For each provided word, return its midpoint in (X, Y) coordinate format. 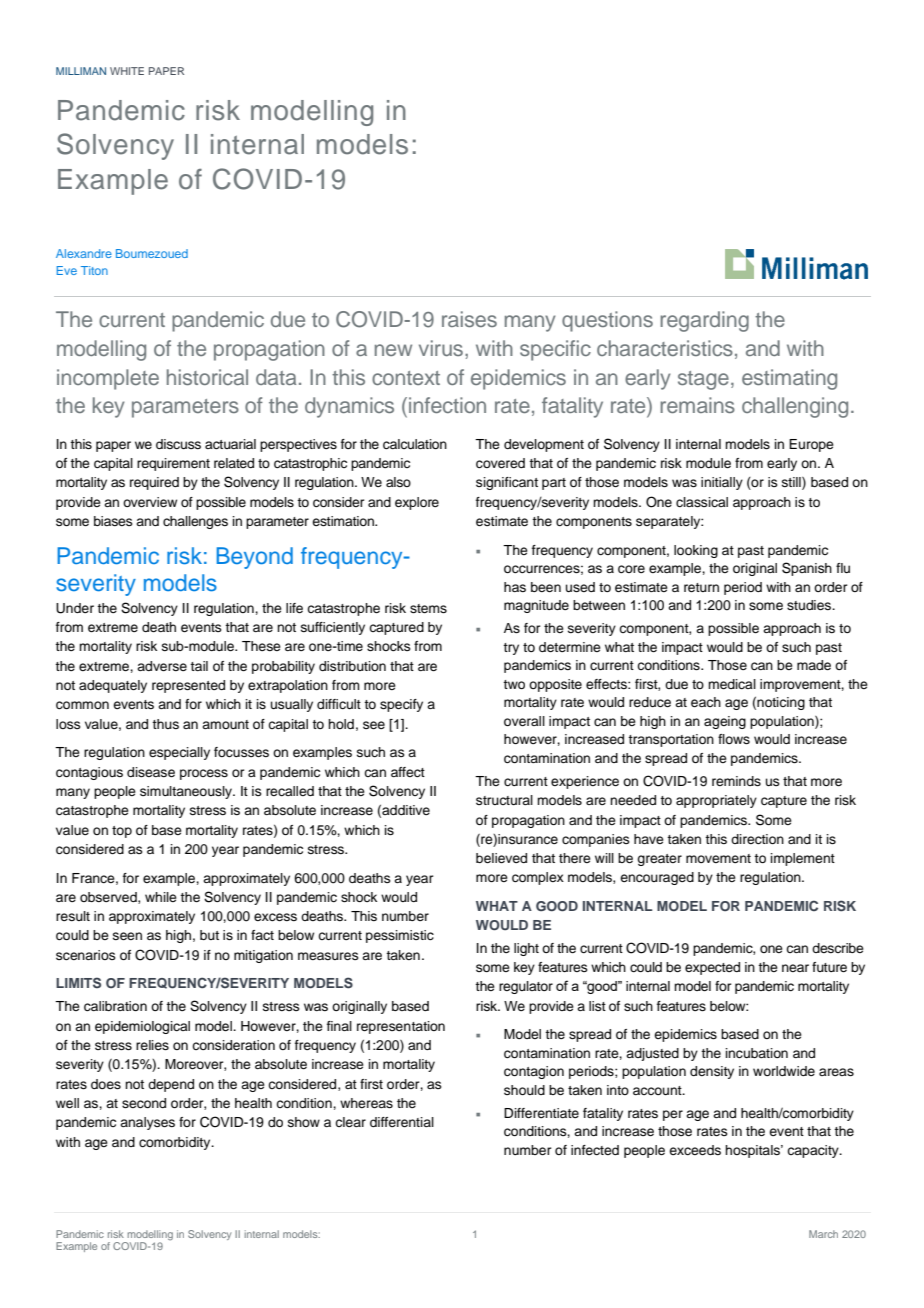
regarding (704, 321)
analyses (147, 1123)
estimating (789, 379)
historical (207, 377)
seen (127, 936)
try (511, 649)
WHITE (127, 71)
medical (732, 684)
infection (447, 405)
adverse (162, 666)
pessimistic (400, 936)
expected (712, 968)
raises (469, 319)
